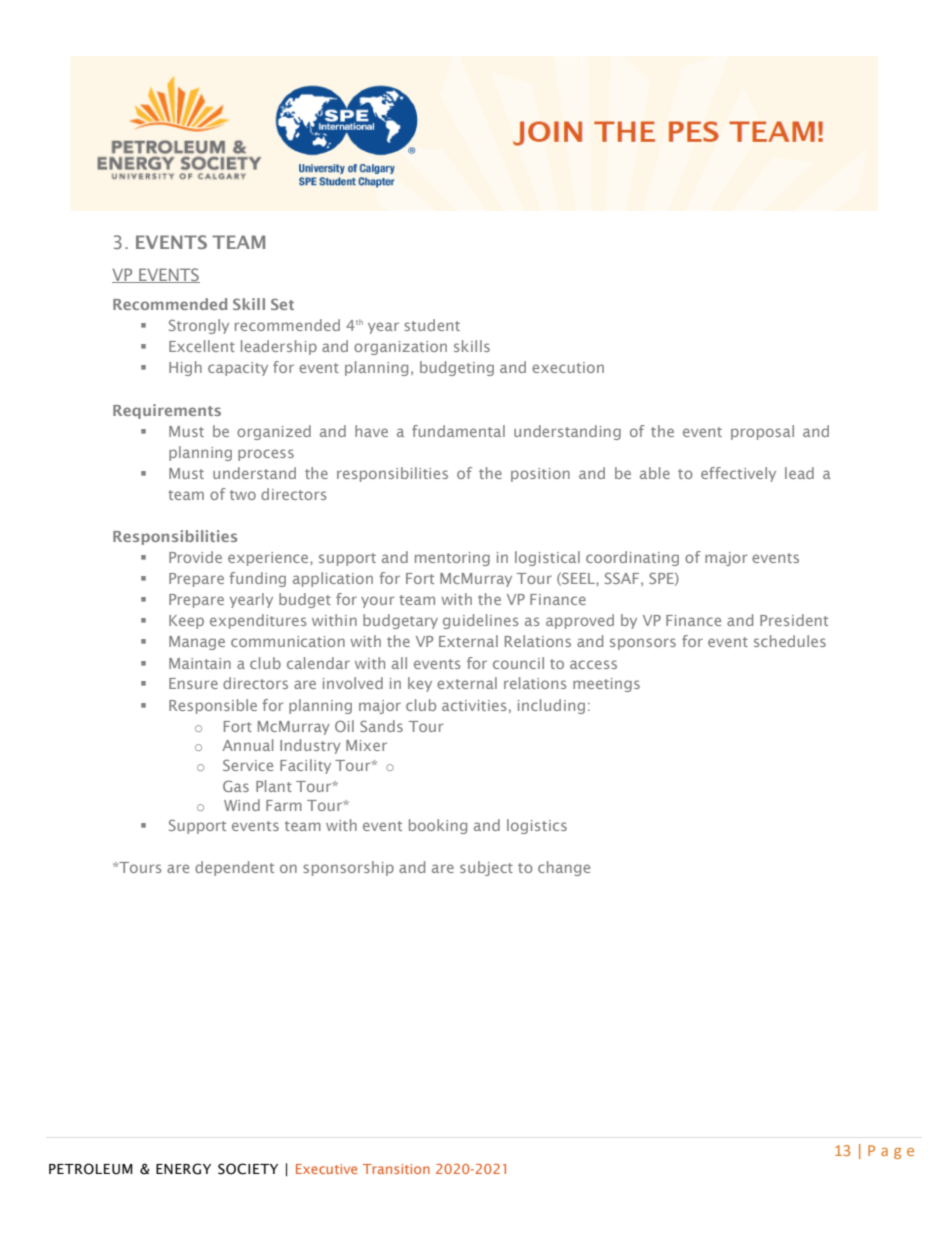 The image size is (952, 1233). Describe the element at coordinates (183, 1169) in the screenshot. I see `ENERGY` at that location.
